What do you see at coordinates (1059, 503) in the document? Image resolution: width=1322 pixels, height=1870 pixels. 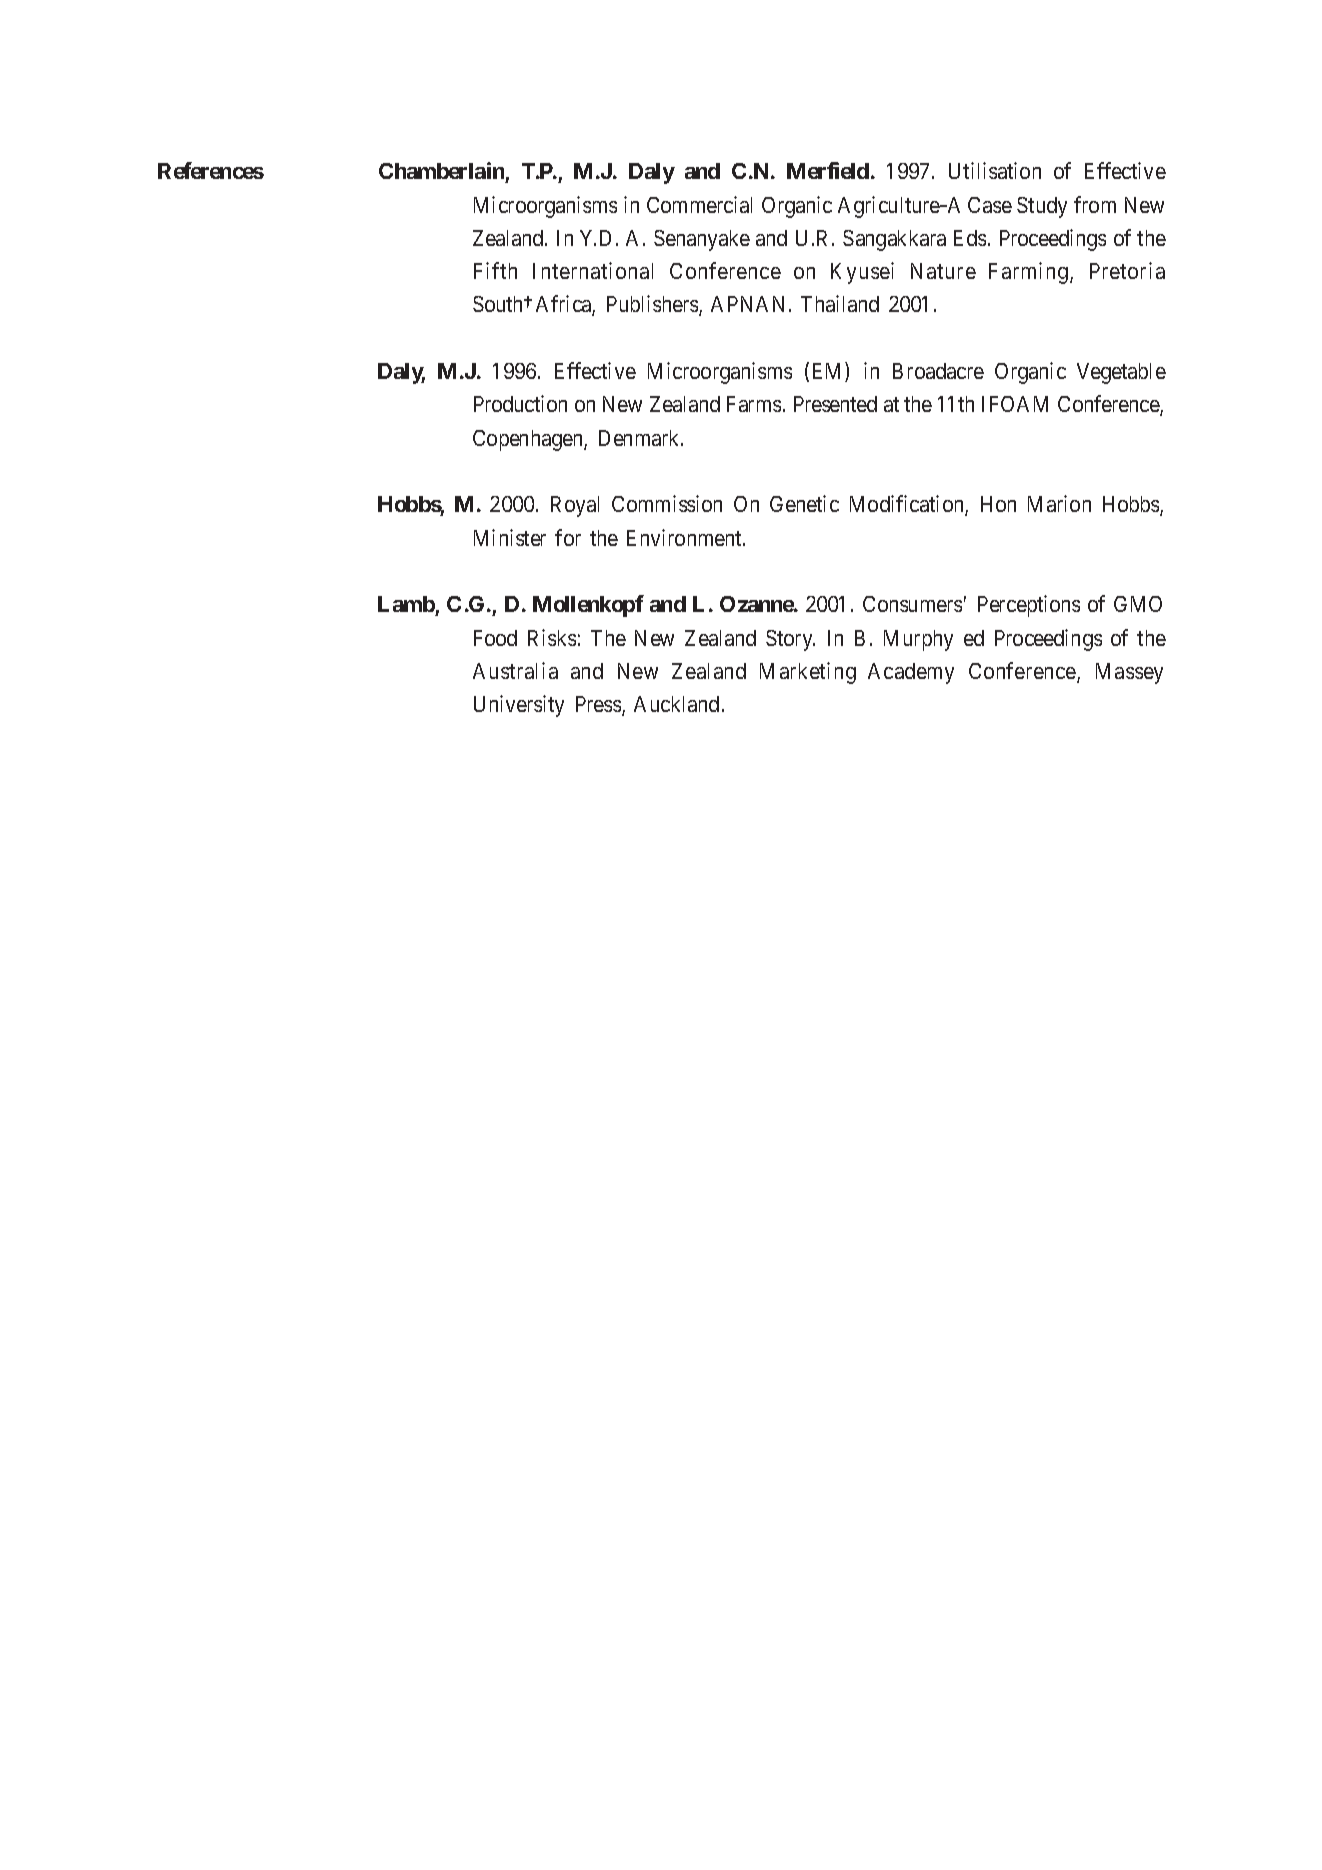 I see `Marion` at bounding box center [1059, 503].
